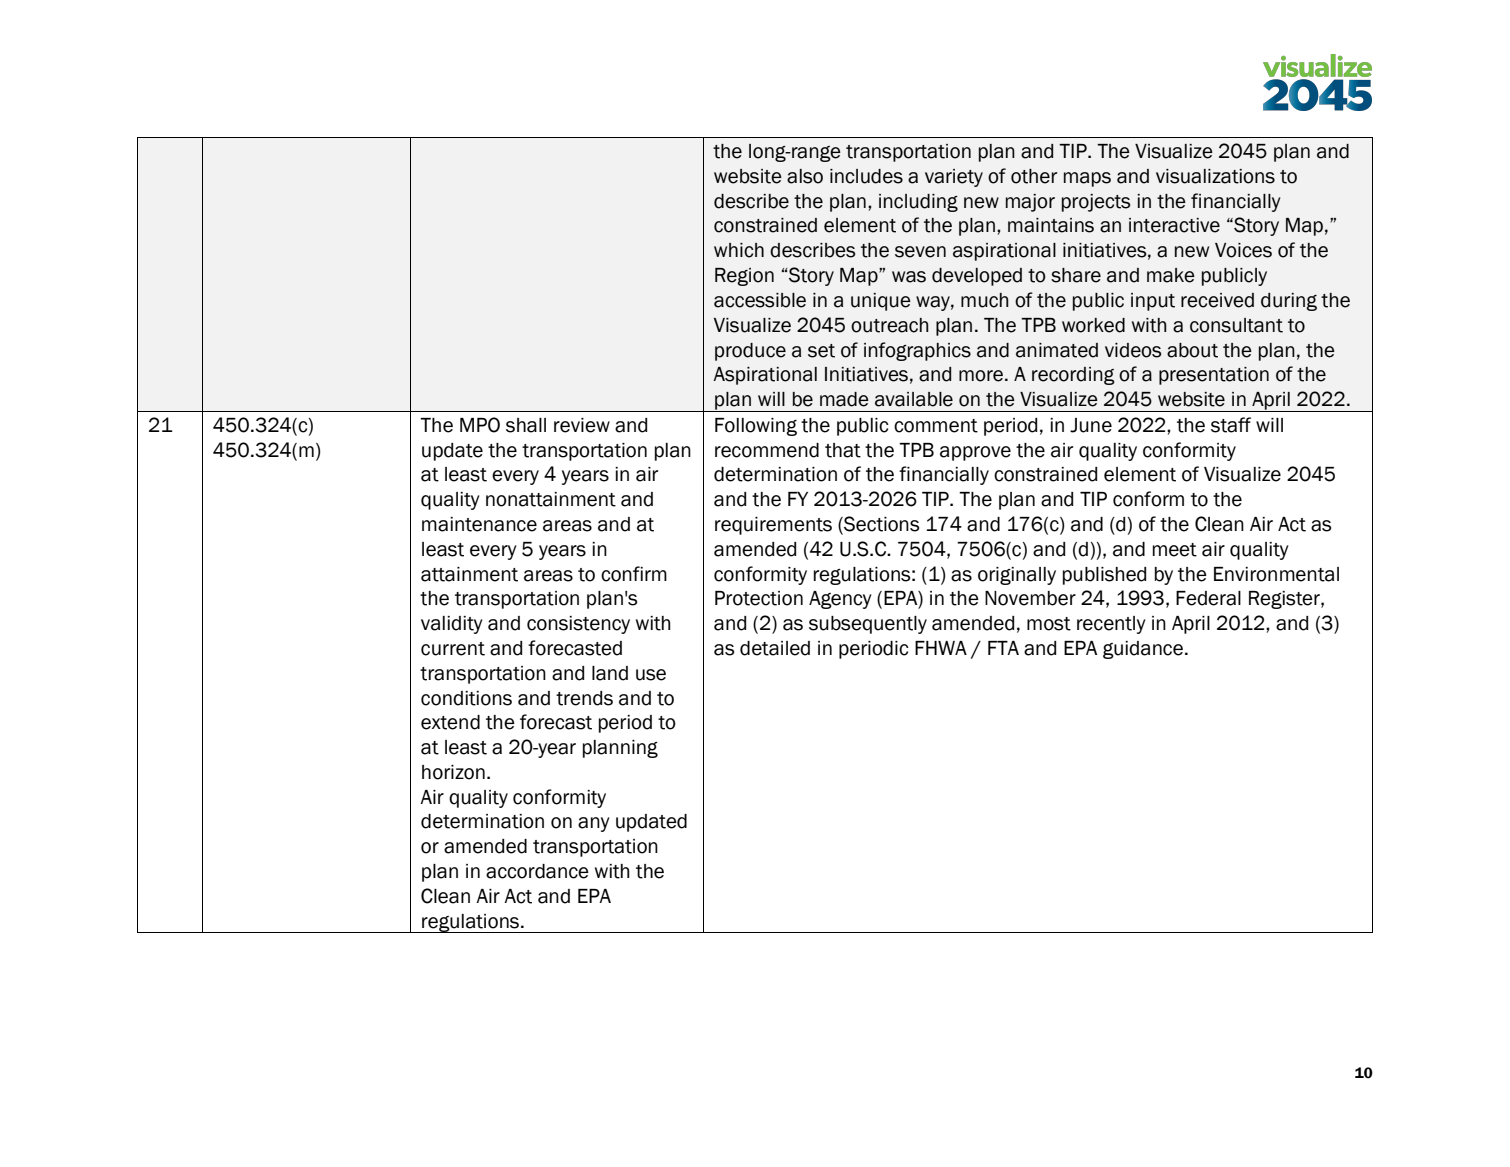 This screenshot has width=1510, height=1167. I want to click on accordance, so click(537, 871).
